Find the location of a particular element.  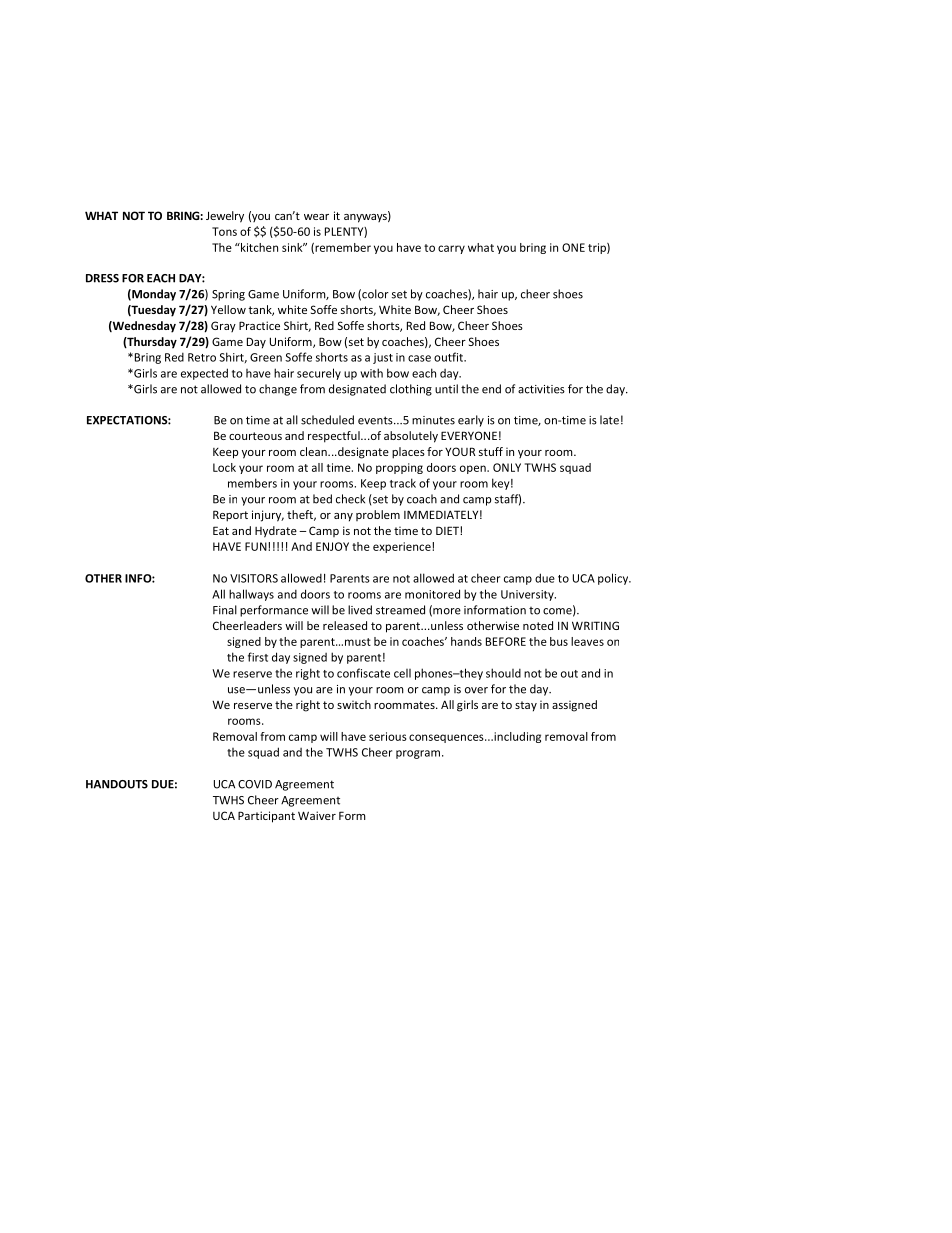

Eat is located at coordinates (221, 530).
